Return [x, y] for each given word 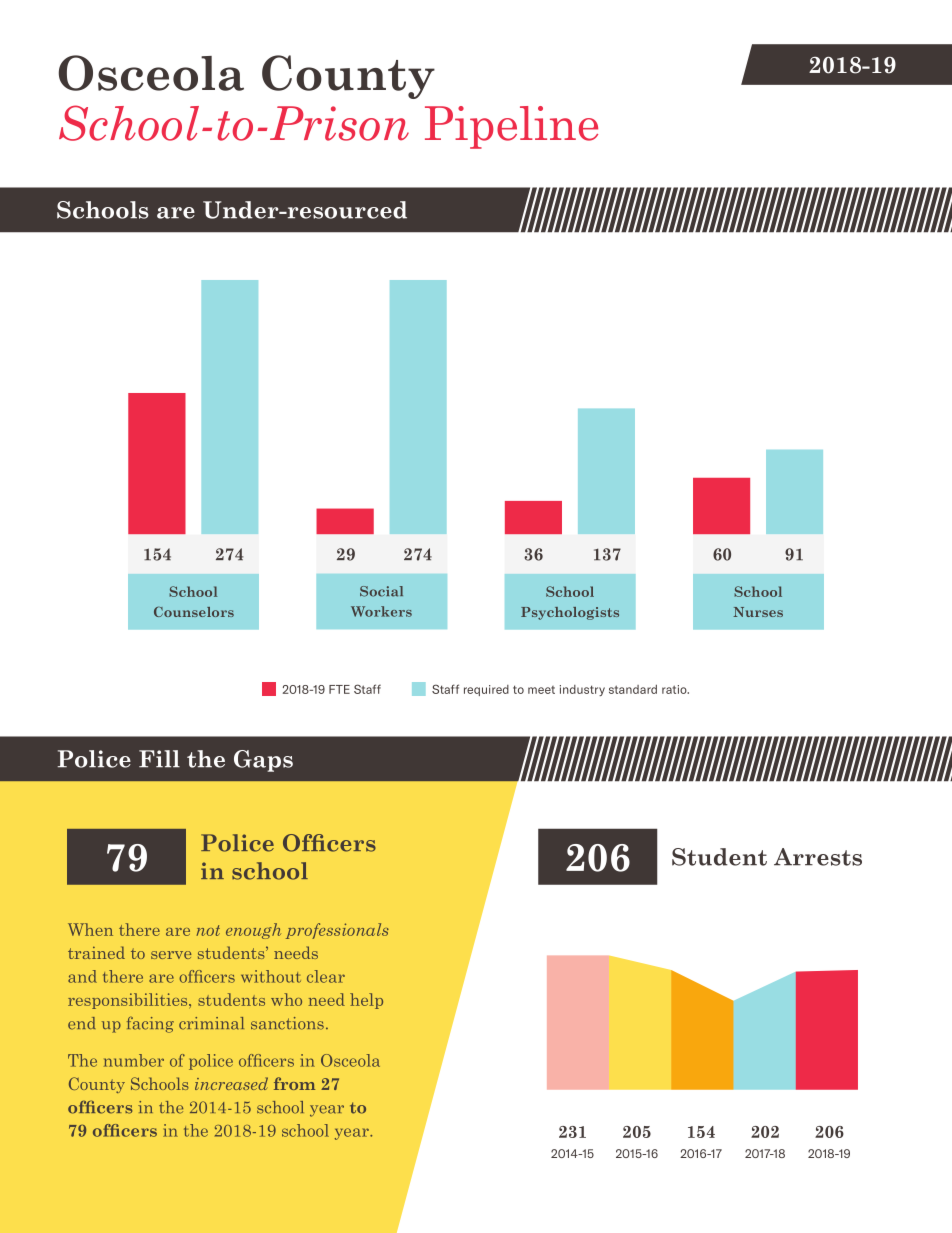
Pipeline [511, 127]
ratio [675, 689]
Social [381, 591]
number [134, 1060]
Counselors [194, 611]
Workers [381, 611]
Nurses [758, 612]
